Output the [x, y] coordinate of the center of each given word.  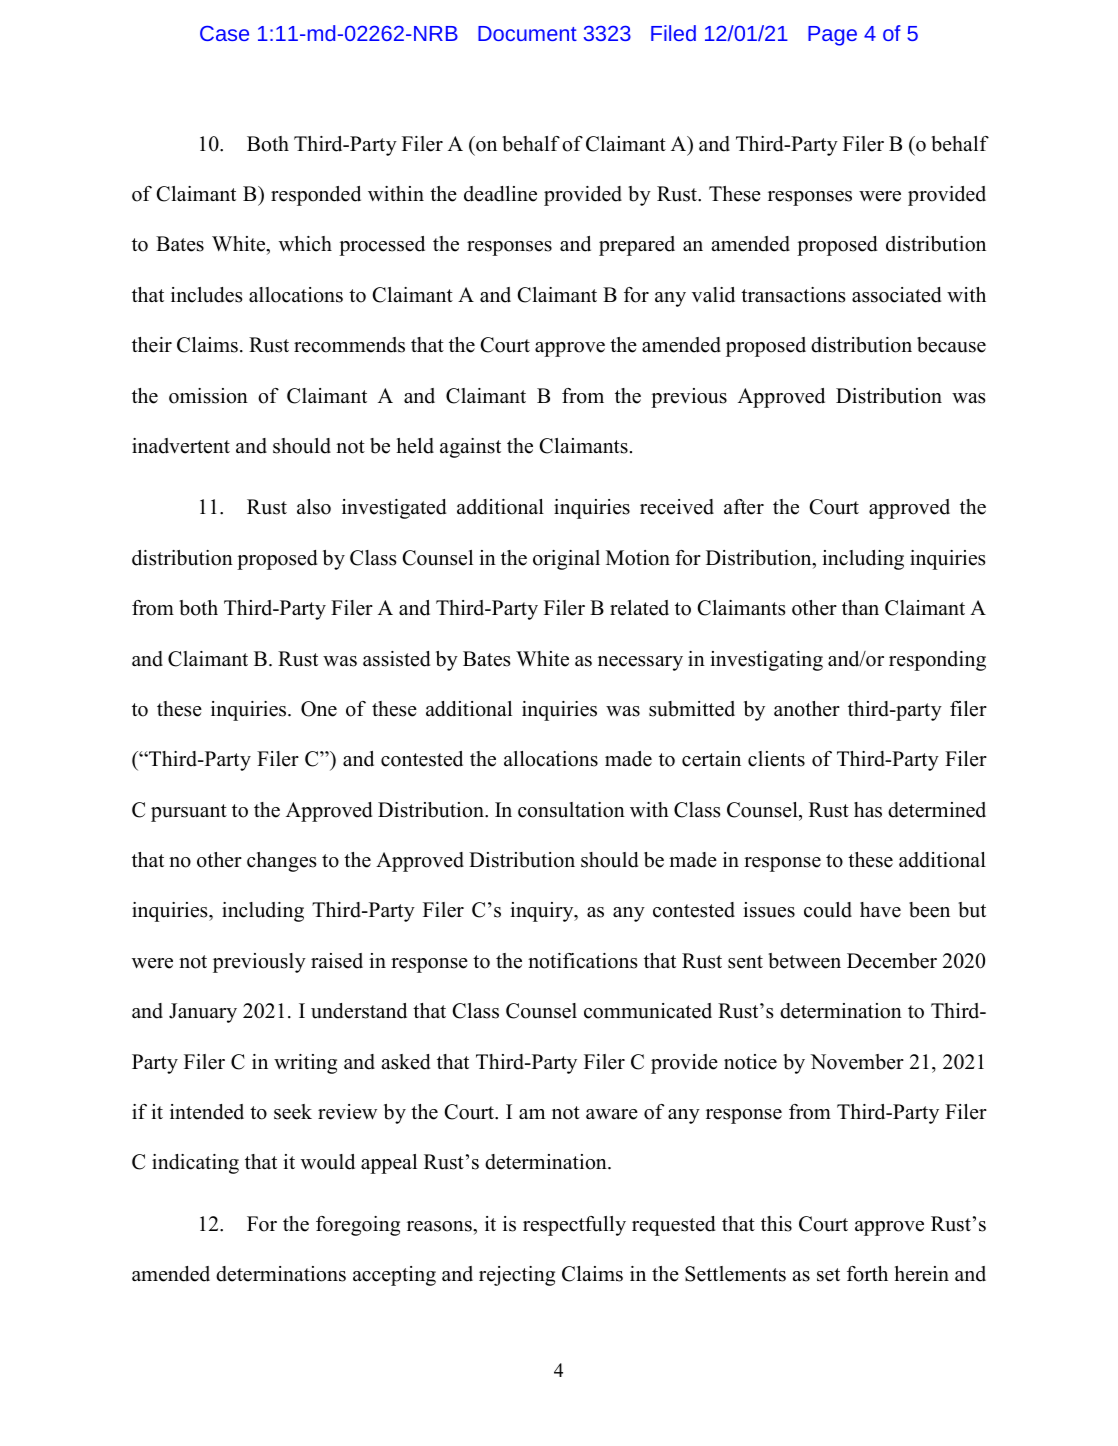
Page [832, 36]
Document [527, 33]
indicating [195, 1164]
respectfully [574, 1226]
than [860, 607]
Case [224, 33]
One [319, 709]
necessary [640, 663]
